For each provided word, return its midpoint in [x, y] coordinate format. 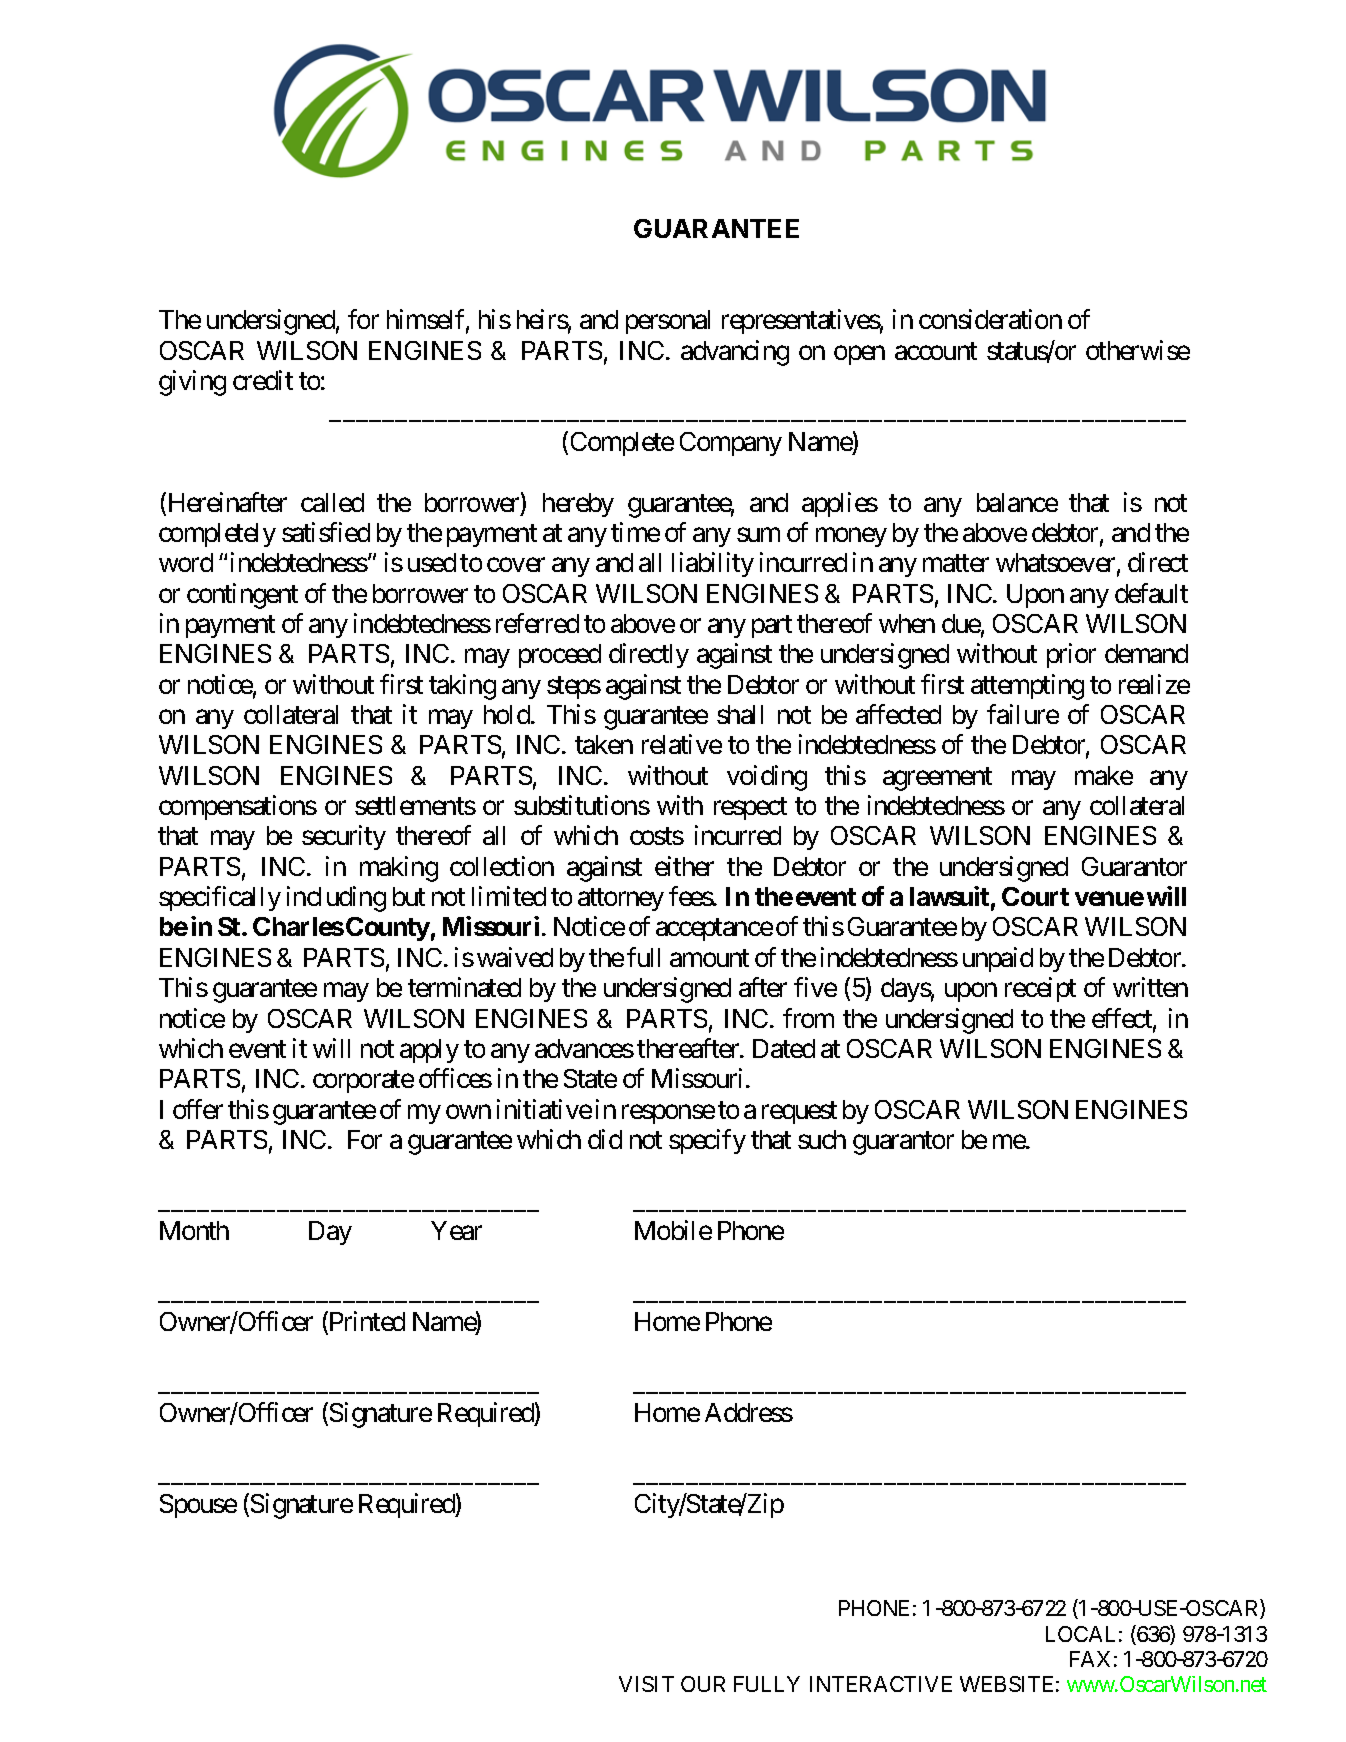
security [344, 837]
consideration [990, 319]
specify [707, 1141]
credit [263, 380]
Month [194, 1230]
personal [668, 322]
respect [750, 809]
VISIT [646, 1684]
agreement [937, 779]
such [822, 1139]
